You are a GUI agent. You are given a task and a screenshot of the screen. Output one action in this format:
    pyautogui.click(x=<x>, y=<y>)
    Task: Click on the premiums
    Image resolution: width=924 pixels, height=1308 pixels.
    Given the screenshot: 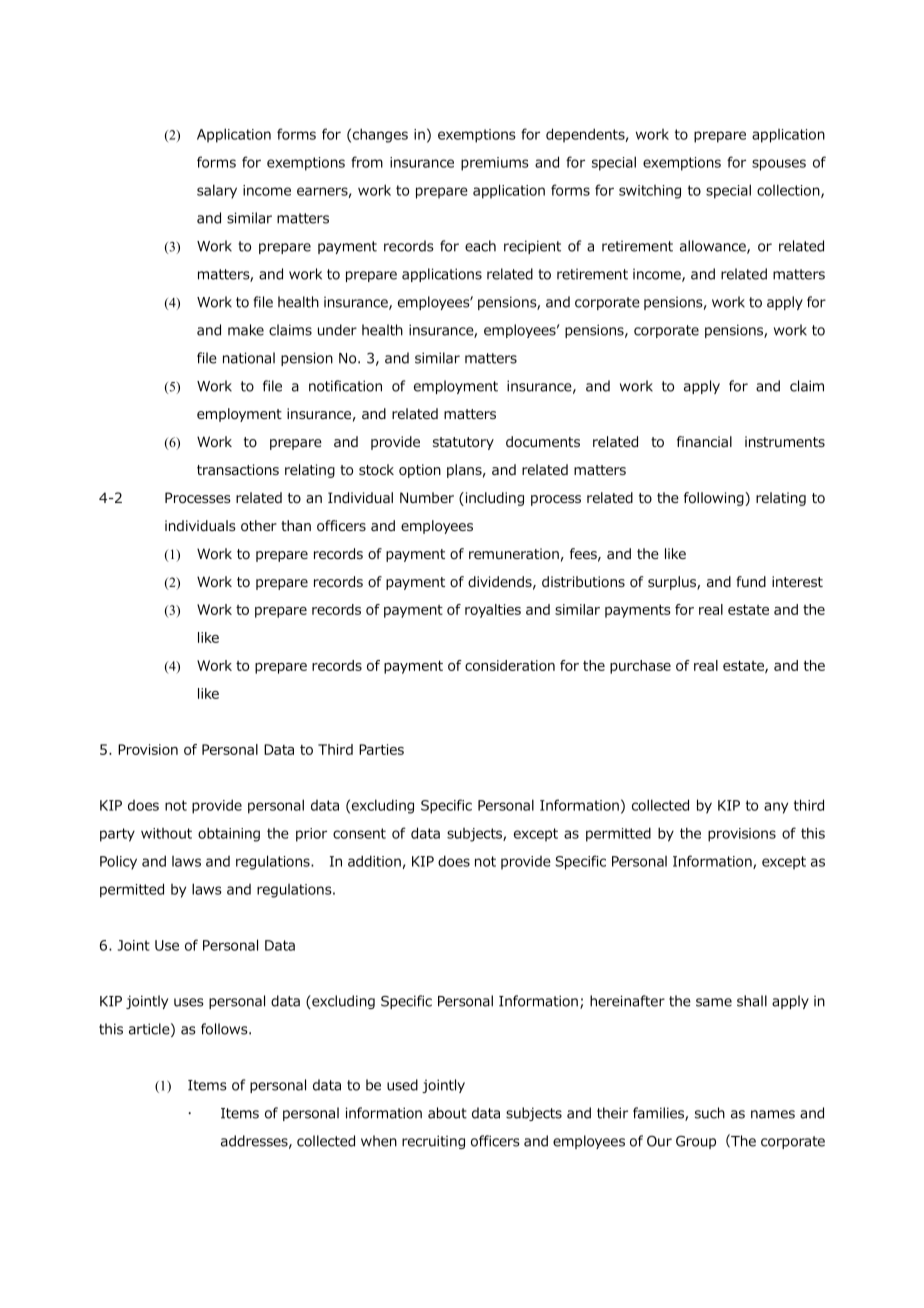 What is the action you would take?
    pyautogui.click(x=495, y=164)
